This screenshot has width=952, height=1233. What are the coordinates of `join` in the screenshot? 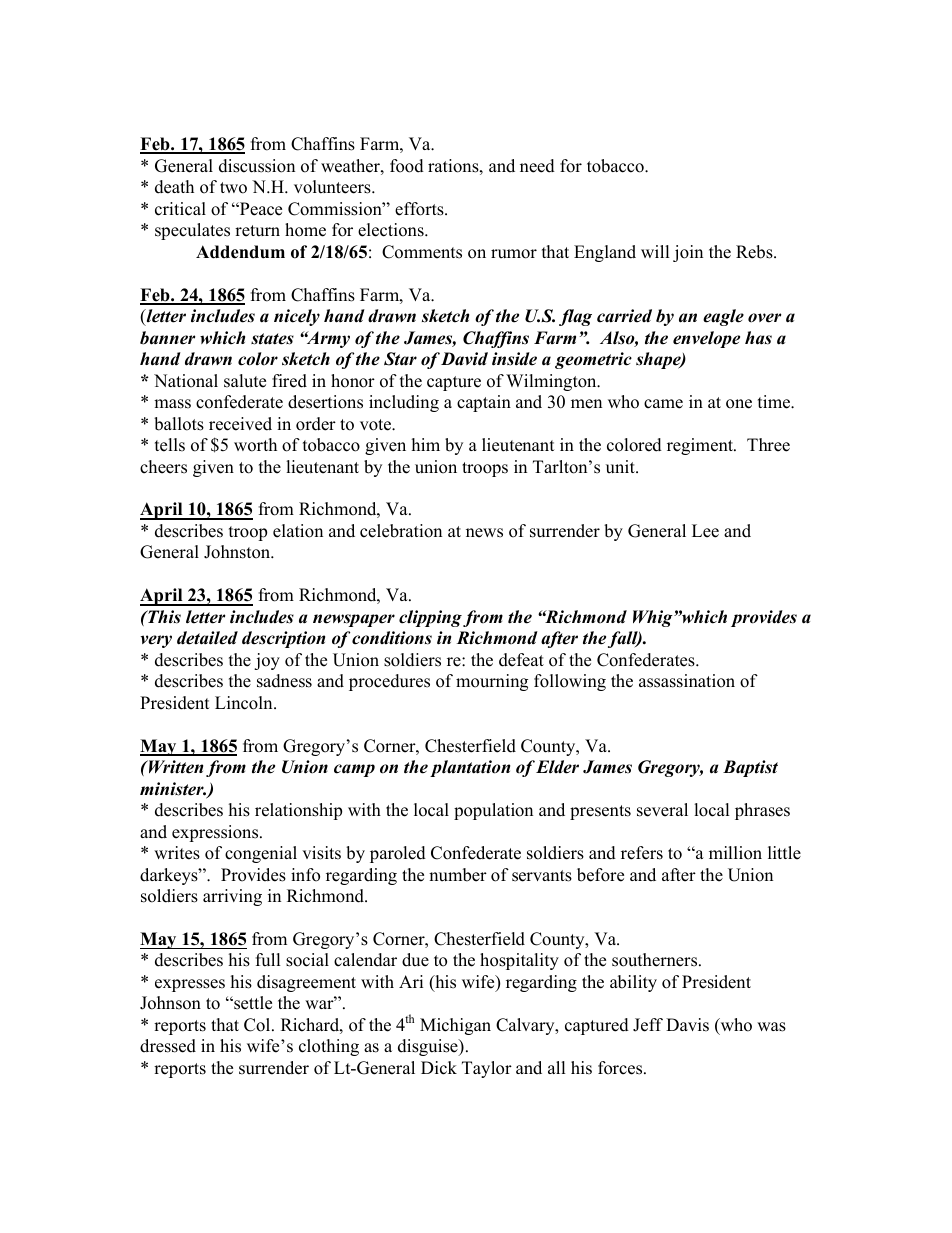 It's located at (688, 253).
